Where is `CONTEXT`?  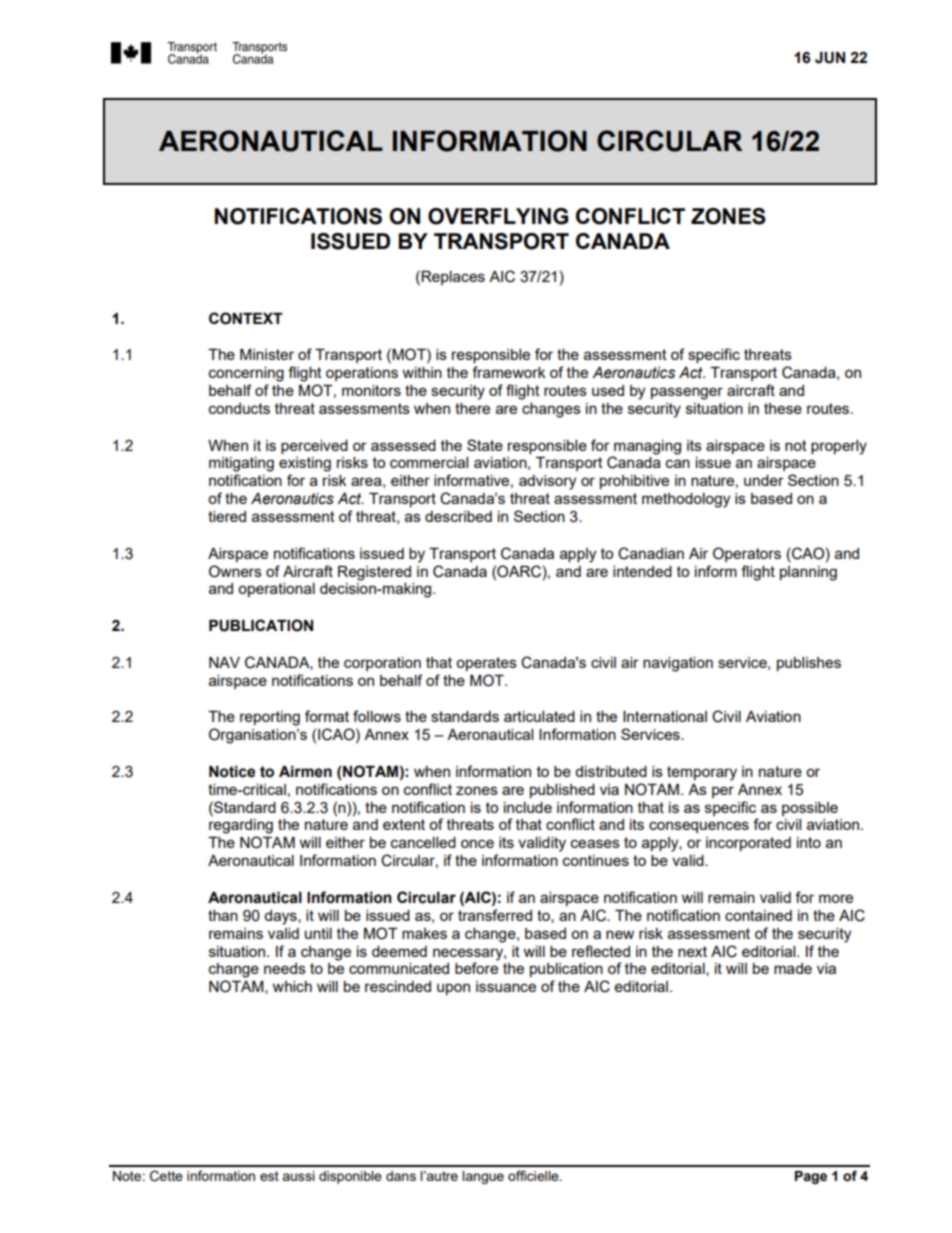 CONTEXT is located at coordinates (246, 318).
